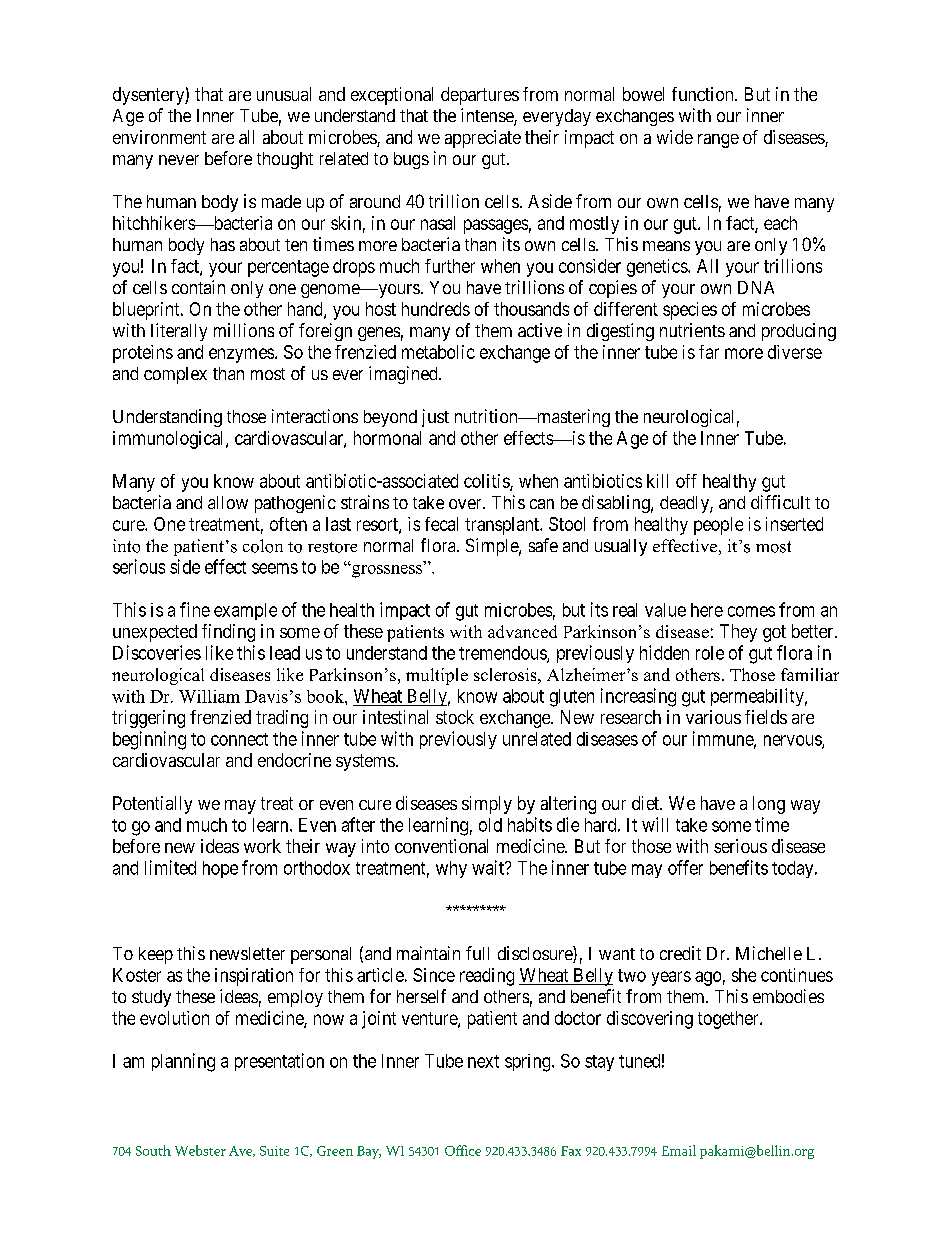  What do you see at coordinates (718, 141) in the screenshot?
I see `range` at bounding box center [718, 141].
